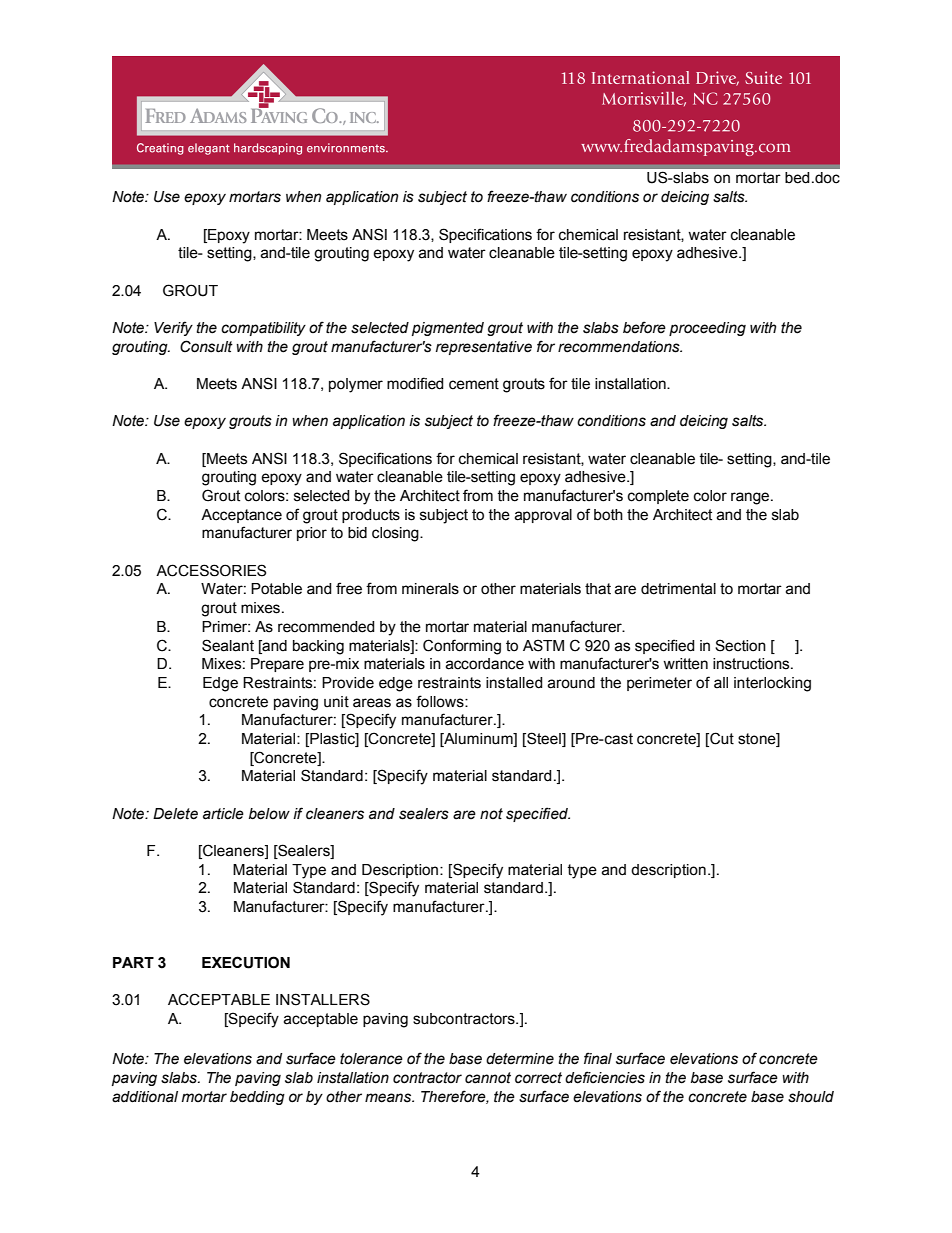 Image resolution: width=952 pixels, height=1233 pixels. Describe the element at coordinates (257, 1098) in the document. I see `bedding` at that location.
